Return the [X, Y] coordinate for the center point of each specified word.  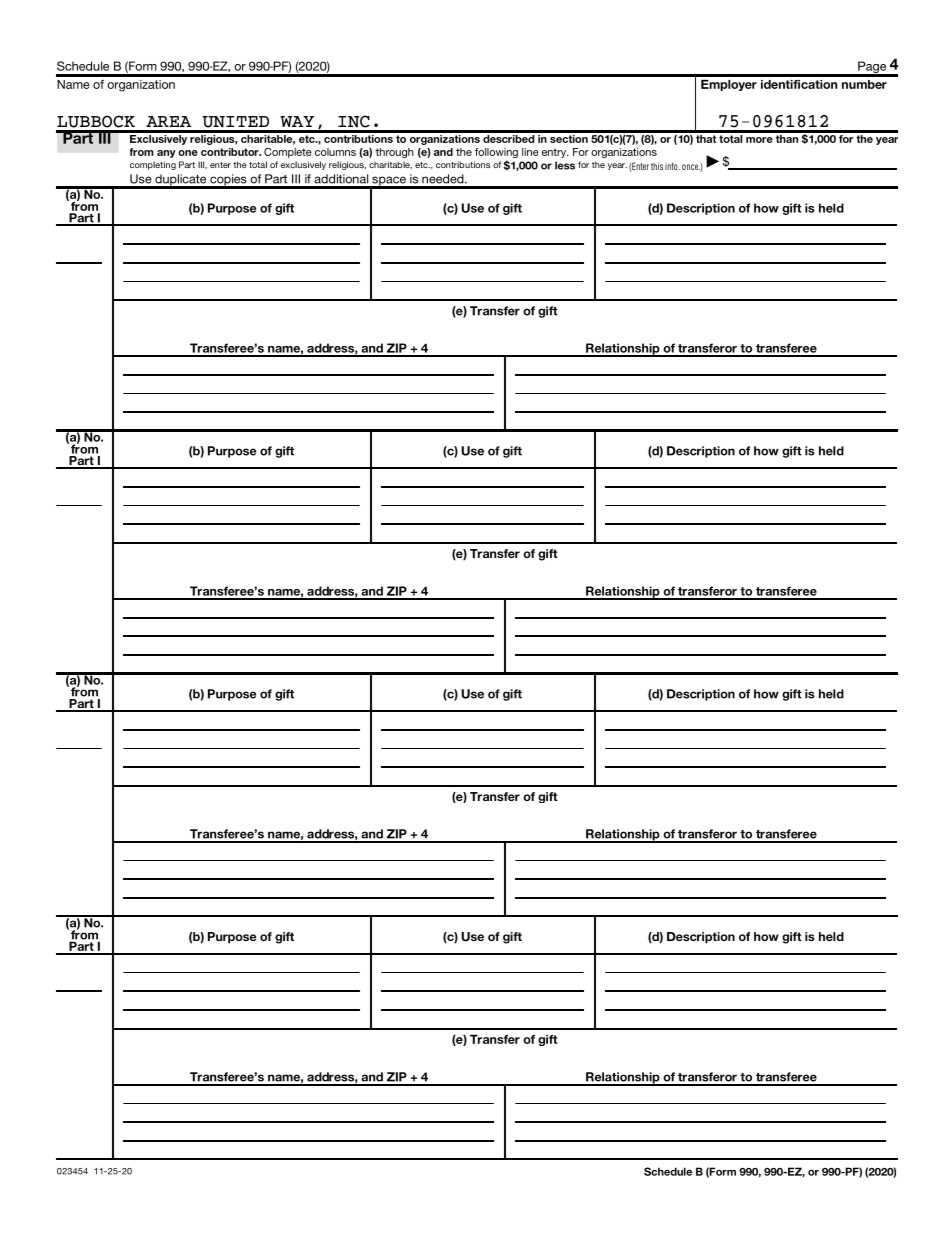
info [672, 166]
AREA [168, 121]
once [691, 167]
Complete [288, 153]
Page [872, 68]
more [759, 140]
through [394, 153]
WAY [297, 121]
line [530, 152]
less [565, 165]
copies [228, 181]
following [496, 154]
